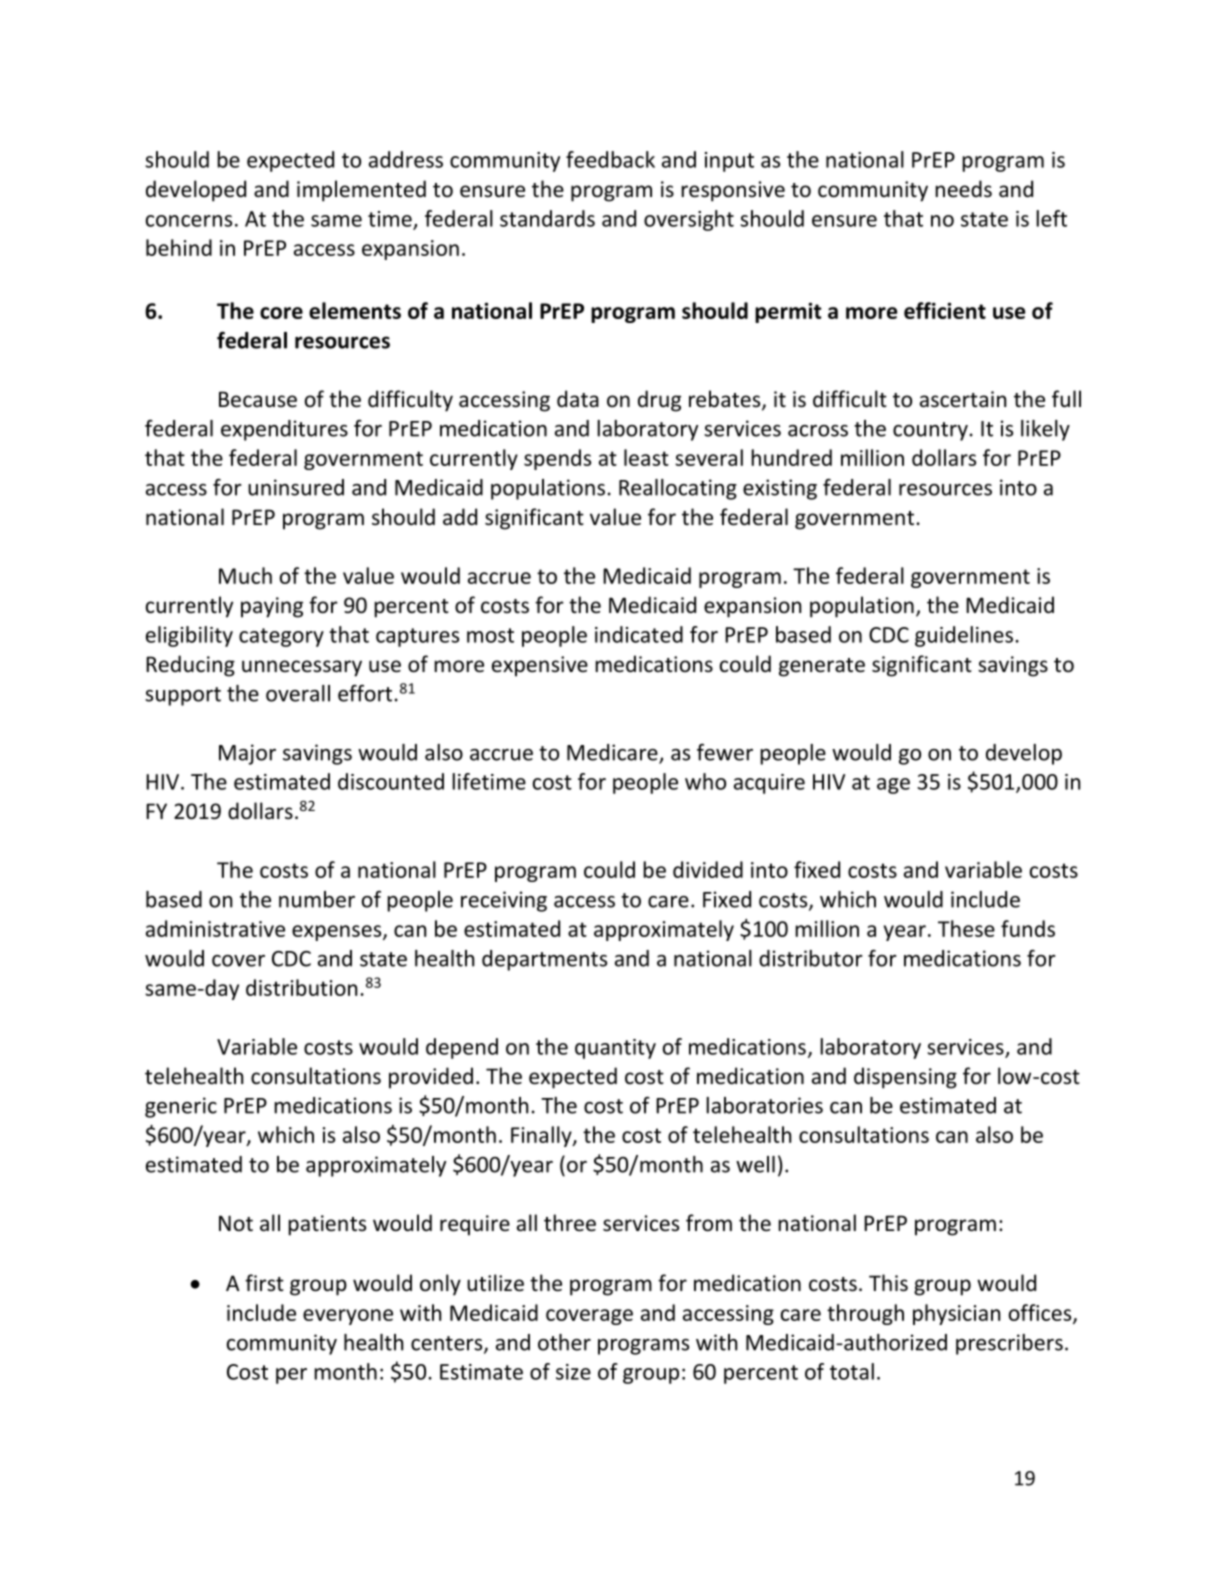  I want to click on departments, so click(544, 960).
